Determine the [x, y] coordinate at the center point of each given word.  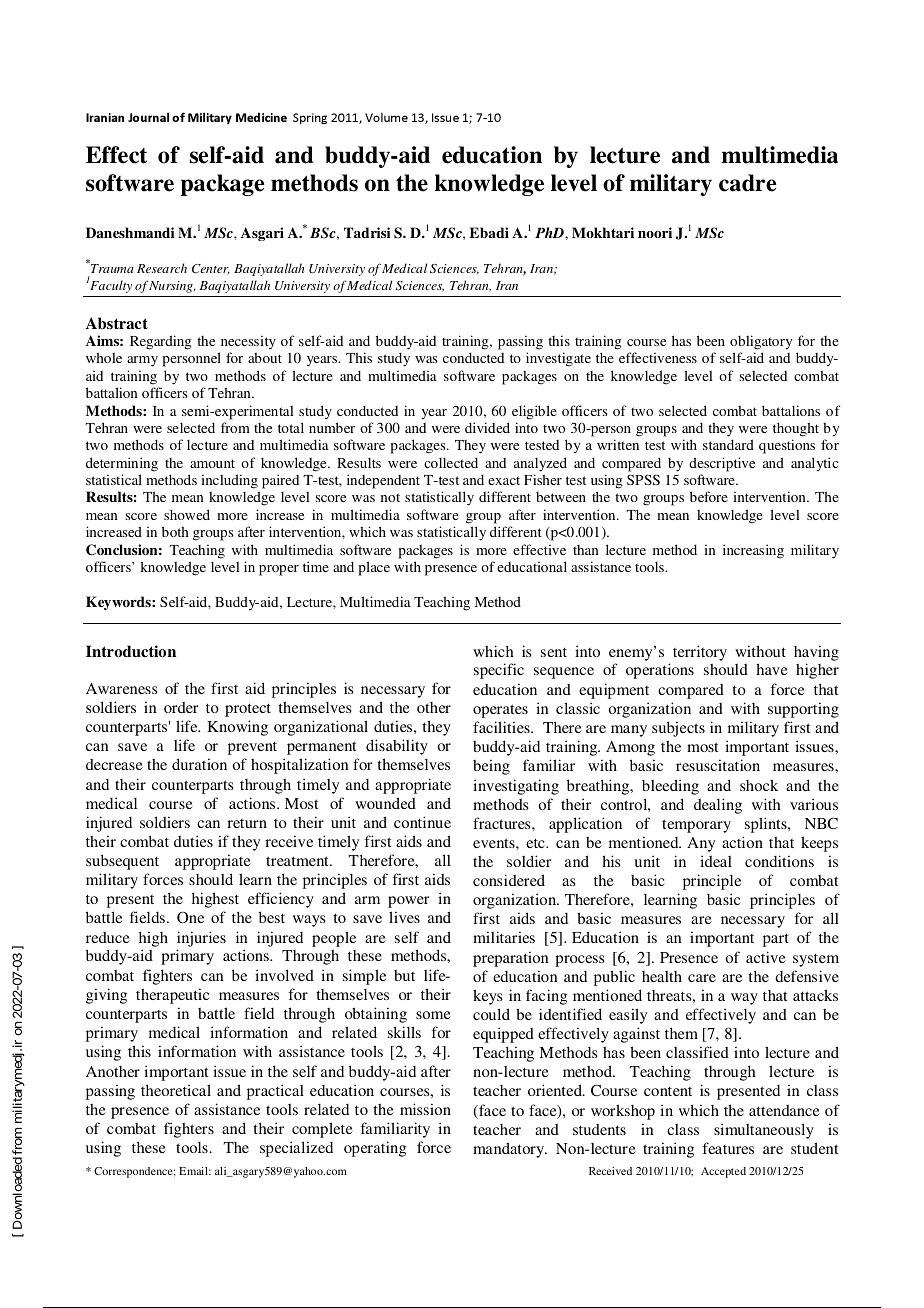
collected [451, 462]
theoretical [176, 1090]
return [247, 823]
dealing [718, 806]
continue [422, 822]
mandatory [510, 1150]
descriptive [722, 464]
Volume [386, 117]
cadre [747, 183]
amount [212, 463]
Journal [148, 117]
